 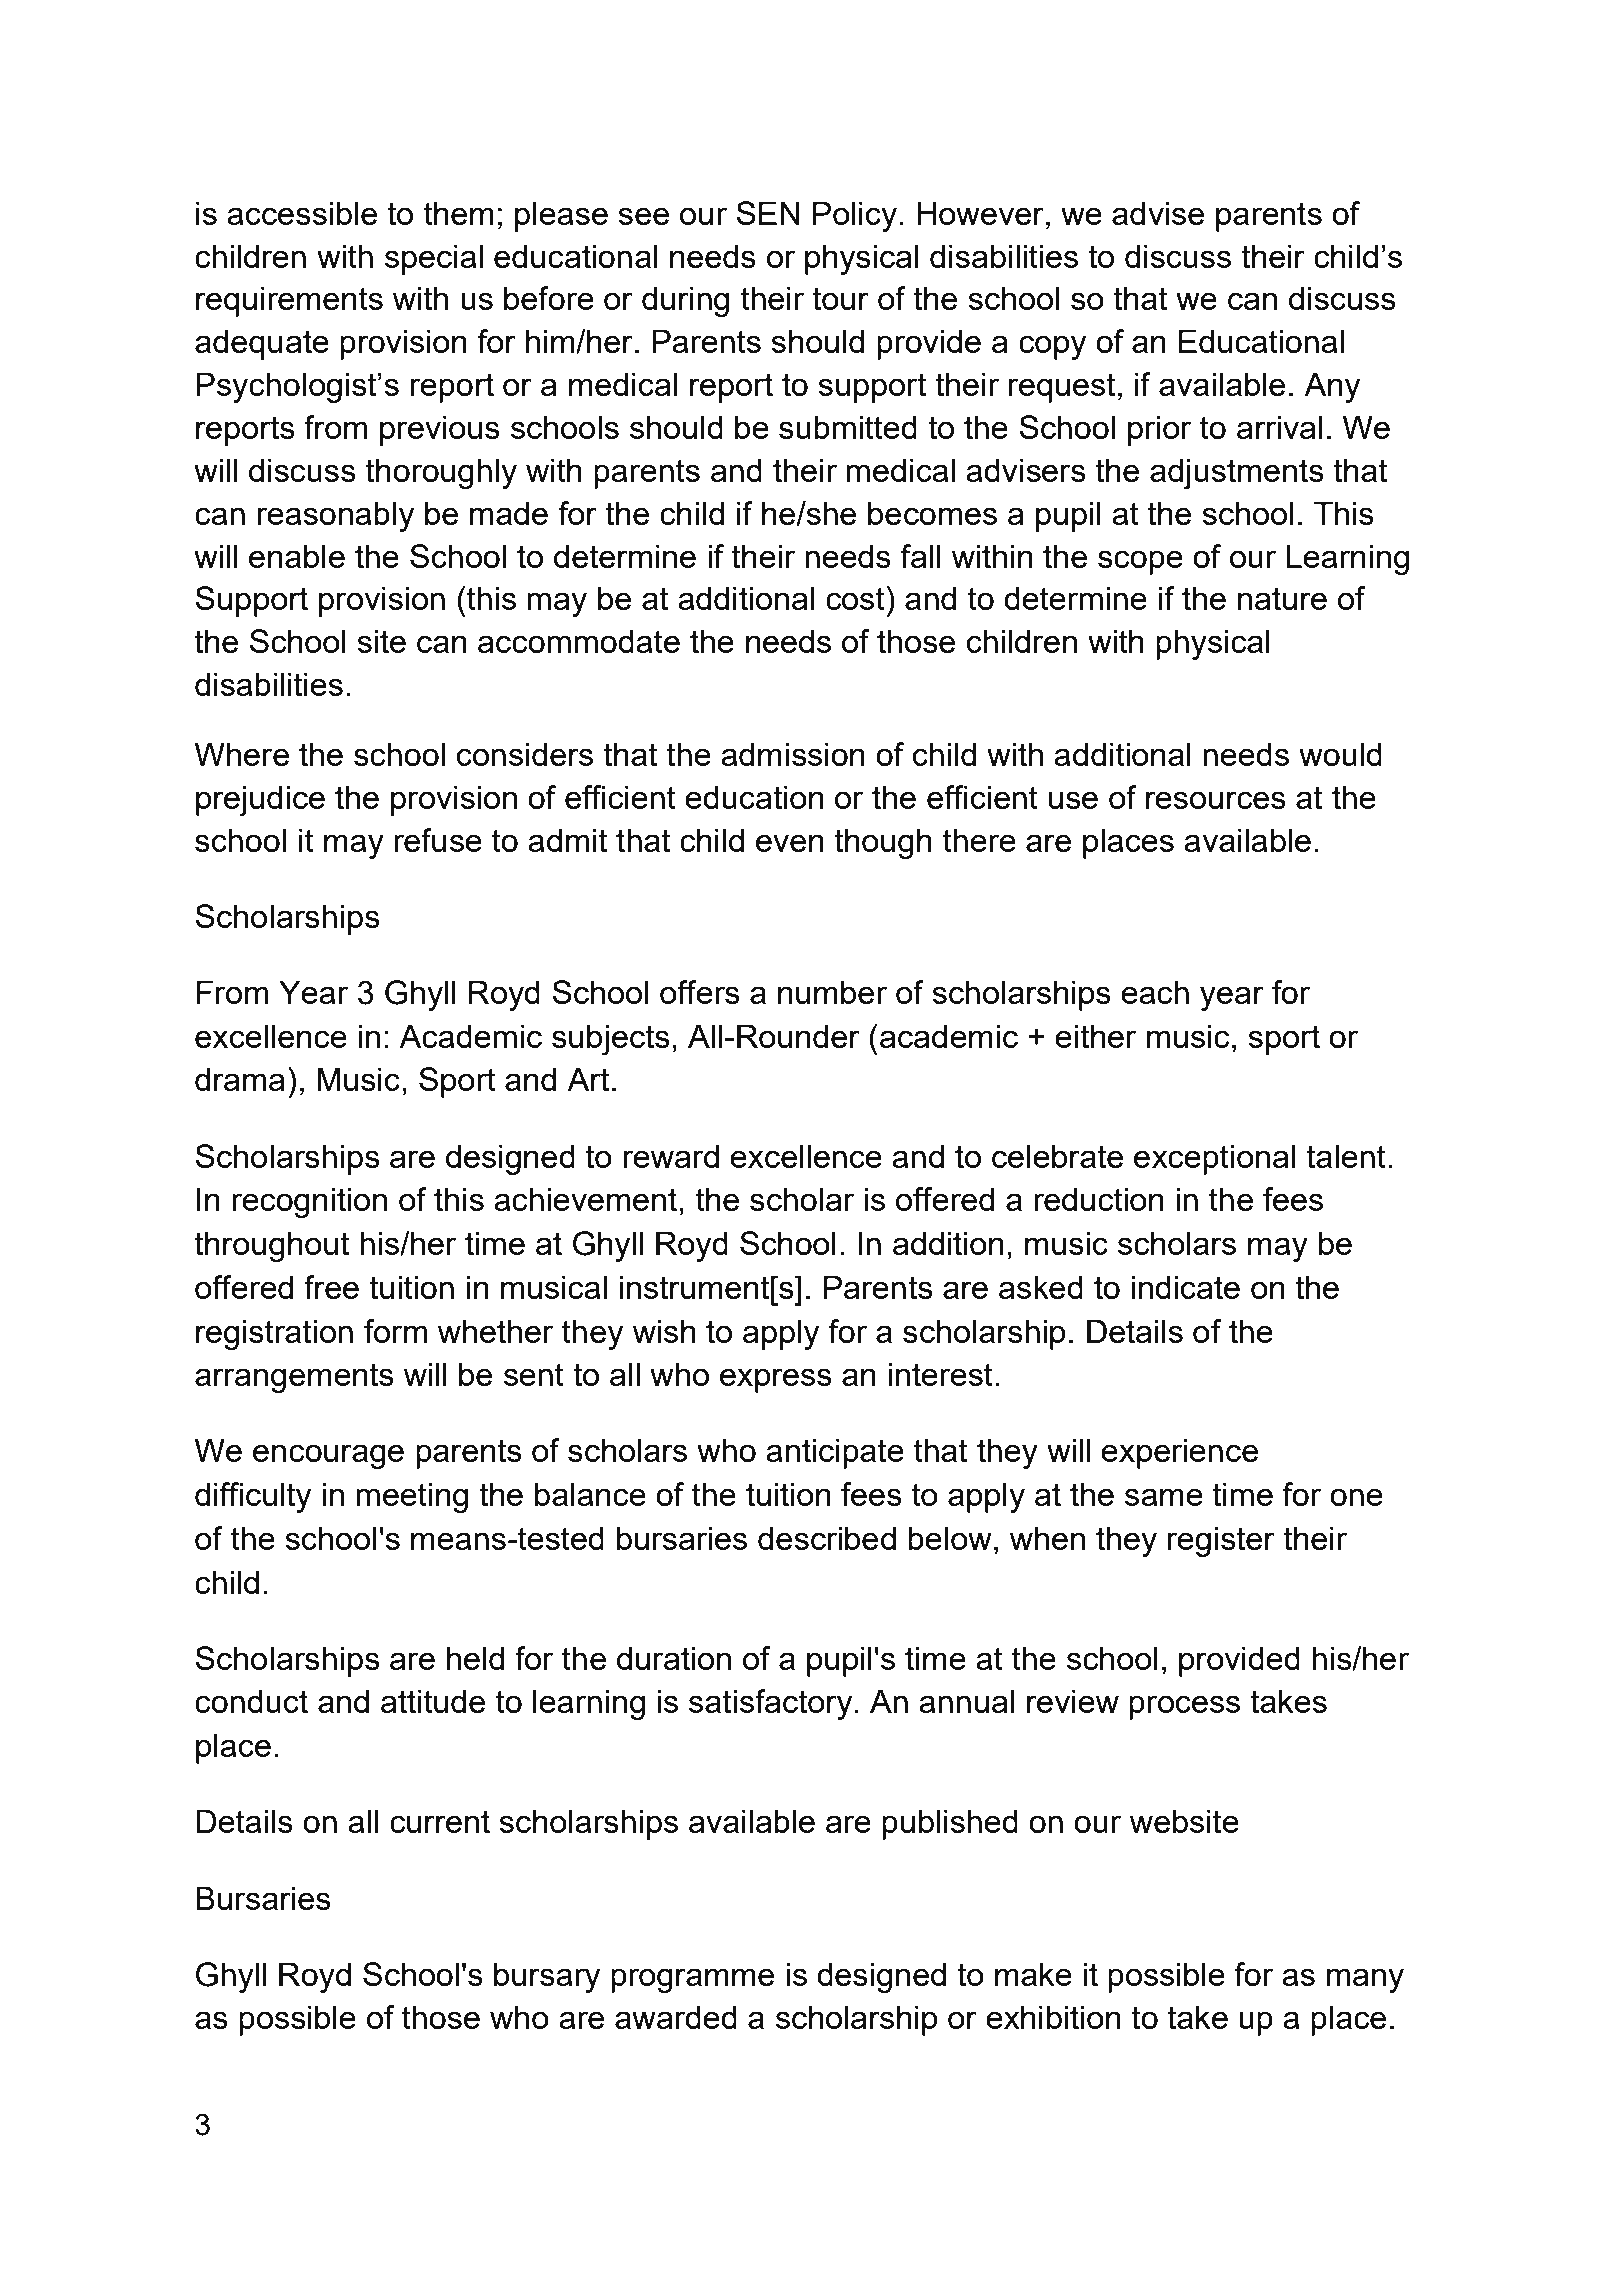 What do you see at coordinates (840, 298) in the page?
I see `tour` at bounding box center [840, 298].
